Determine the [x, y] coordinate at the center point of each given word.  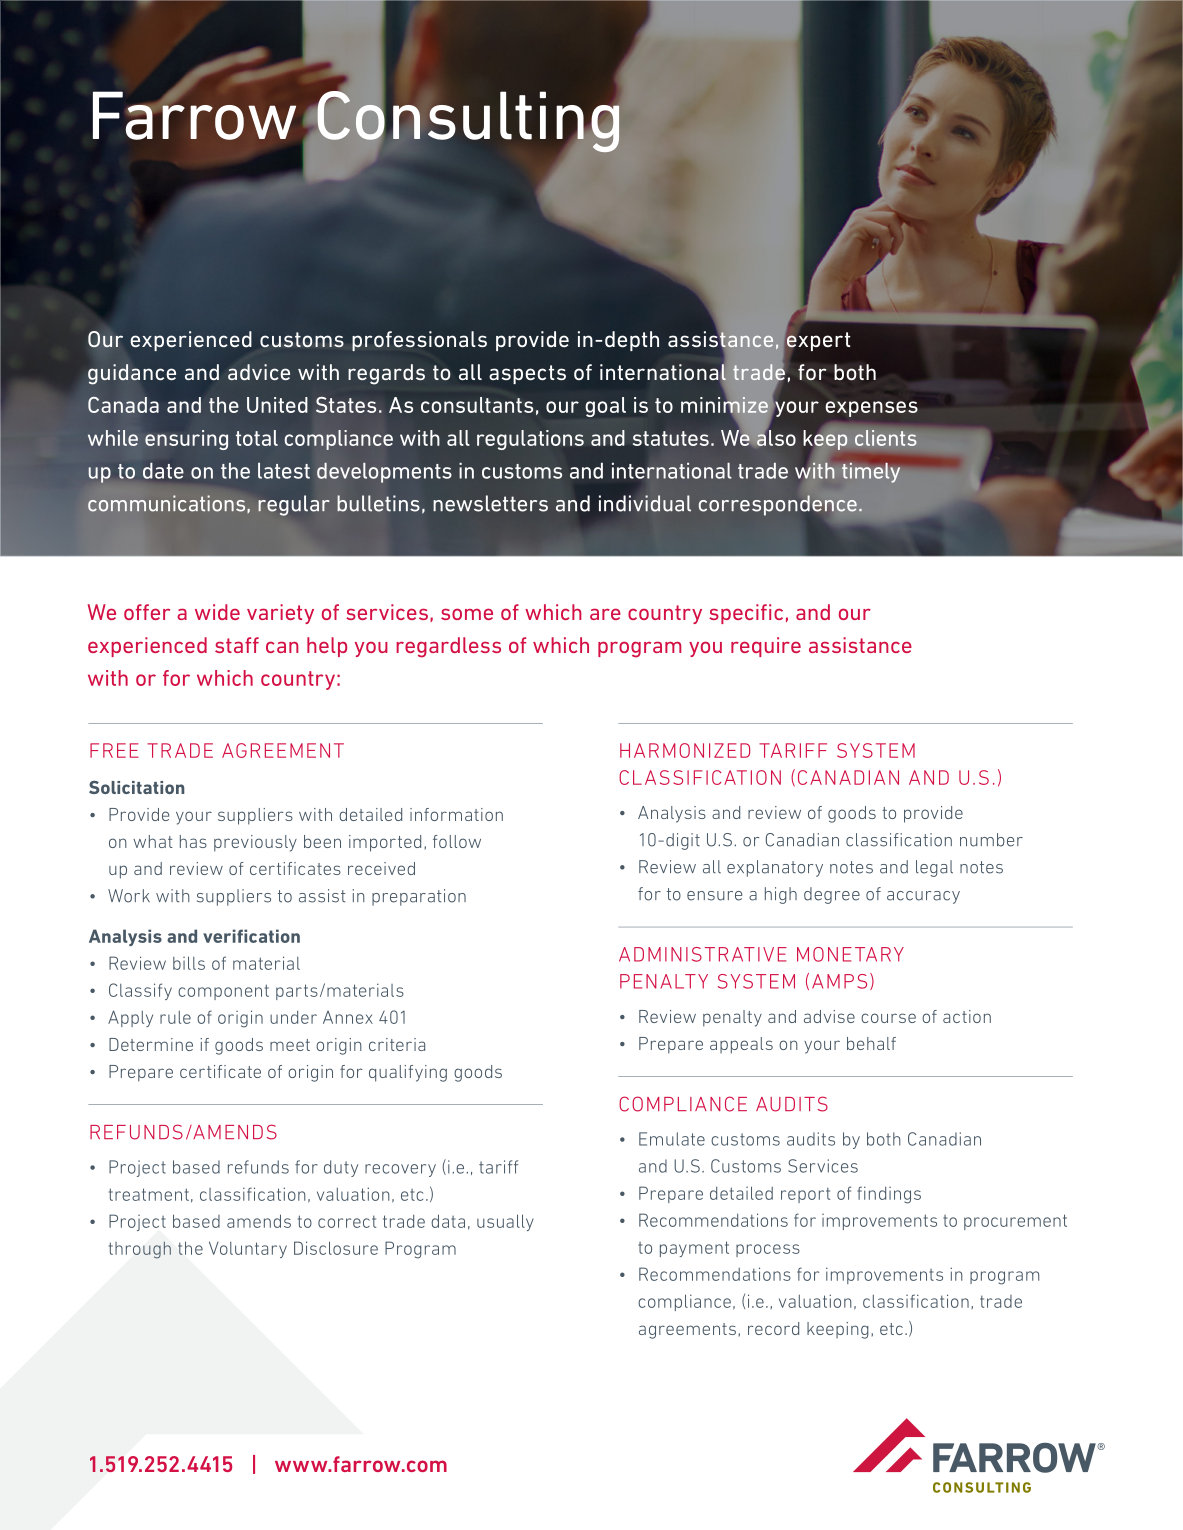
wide [217, 612]
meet [290, 1045]
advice [259, 372]
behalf [871, 1043]
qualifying [408, 1073]
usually [505, 1222]
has [193, 841]
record [773, 1328]
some [467, 614]
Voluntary [248, 1249]
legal [934, 868]
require [766, 647]
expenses [872, 409]
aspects [527, 374]
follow [457, 841]
